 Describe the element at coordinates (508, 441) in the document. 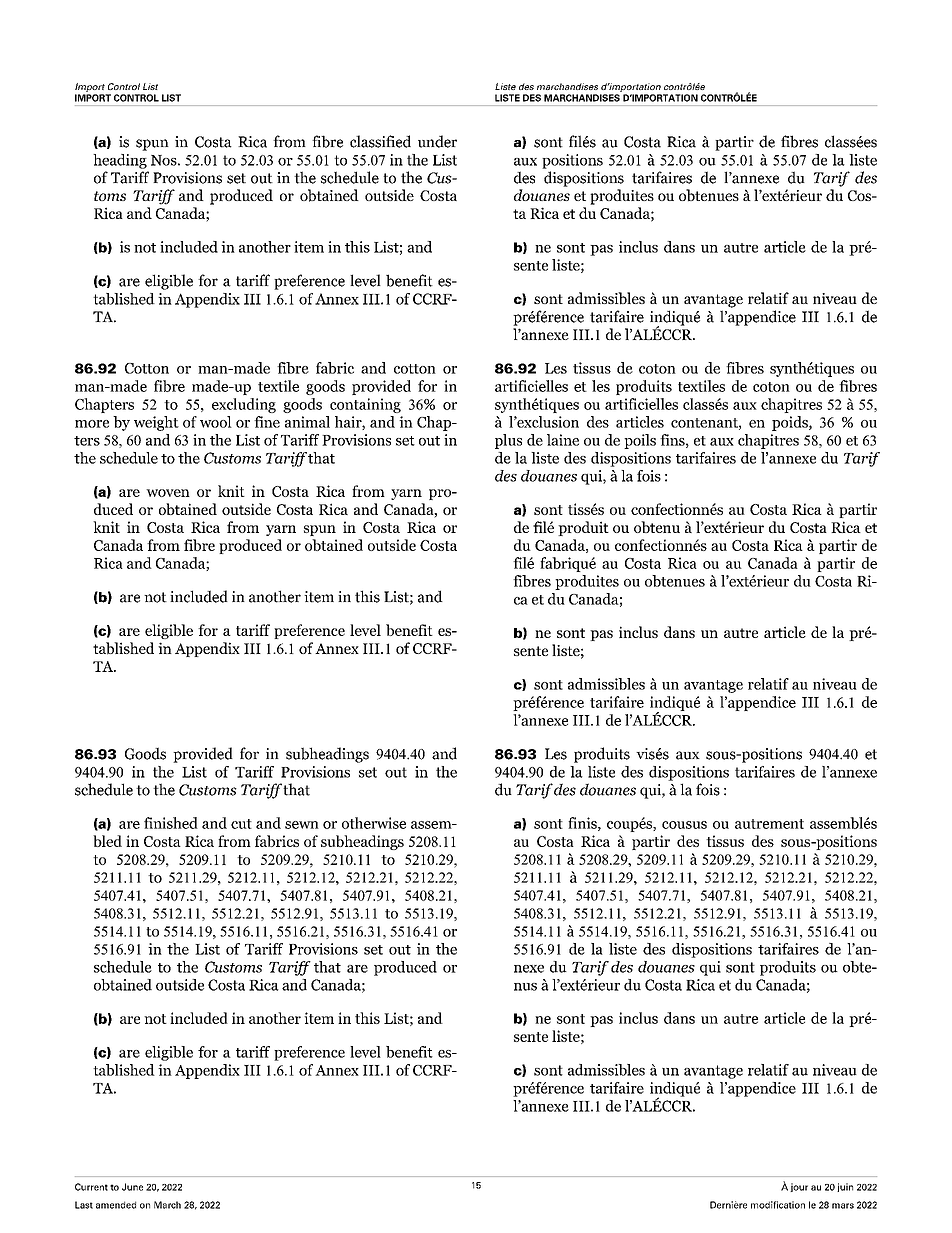

I see `plus` at that location.
